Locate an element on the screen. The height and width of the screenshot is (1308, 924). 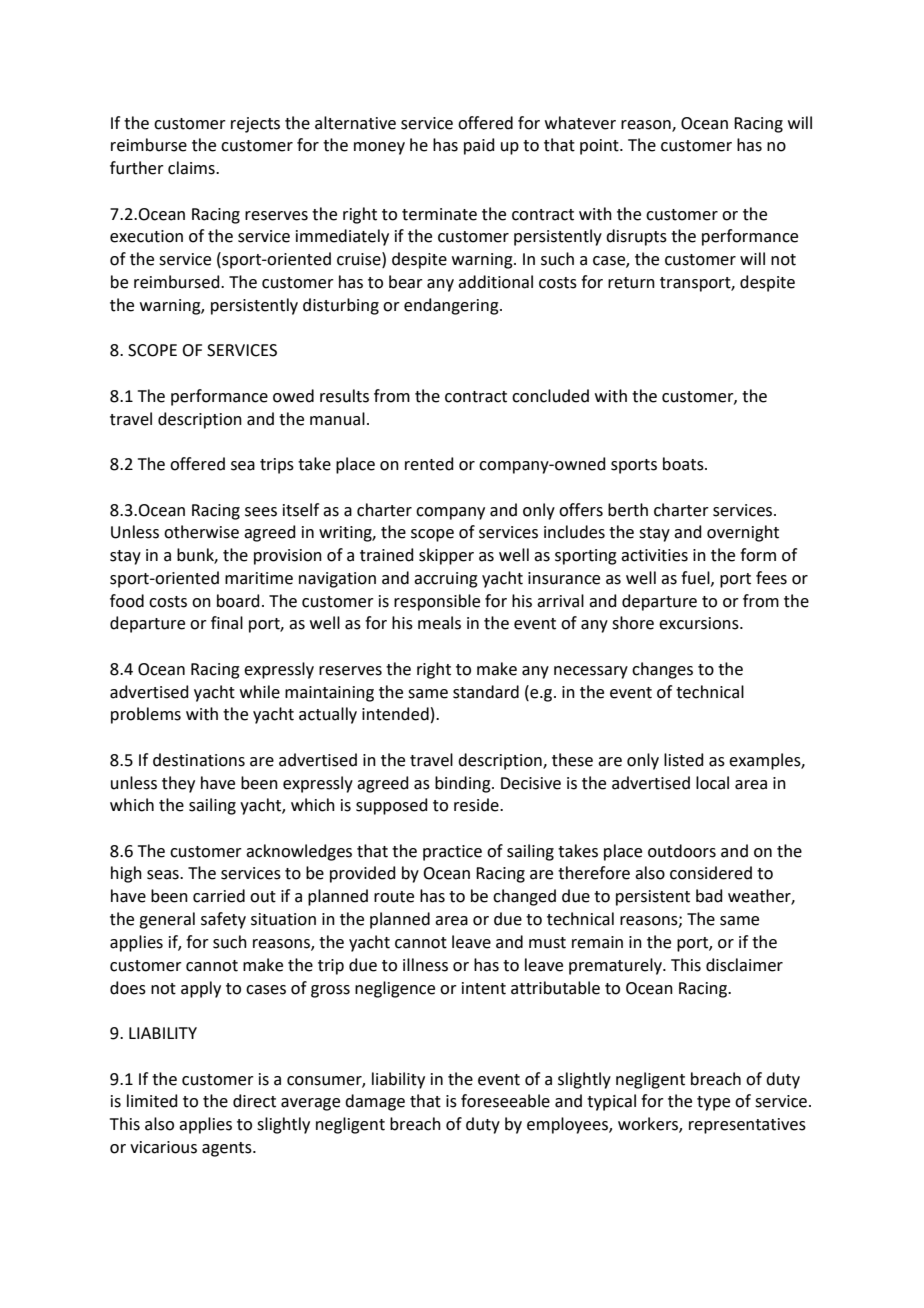
agents is located at coordinates (228, 1149).
